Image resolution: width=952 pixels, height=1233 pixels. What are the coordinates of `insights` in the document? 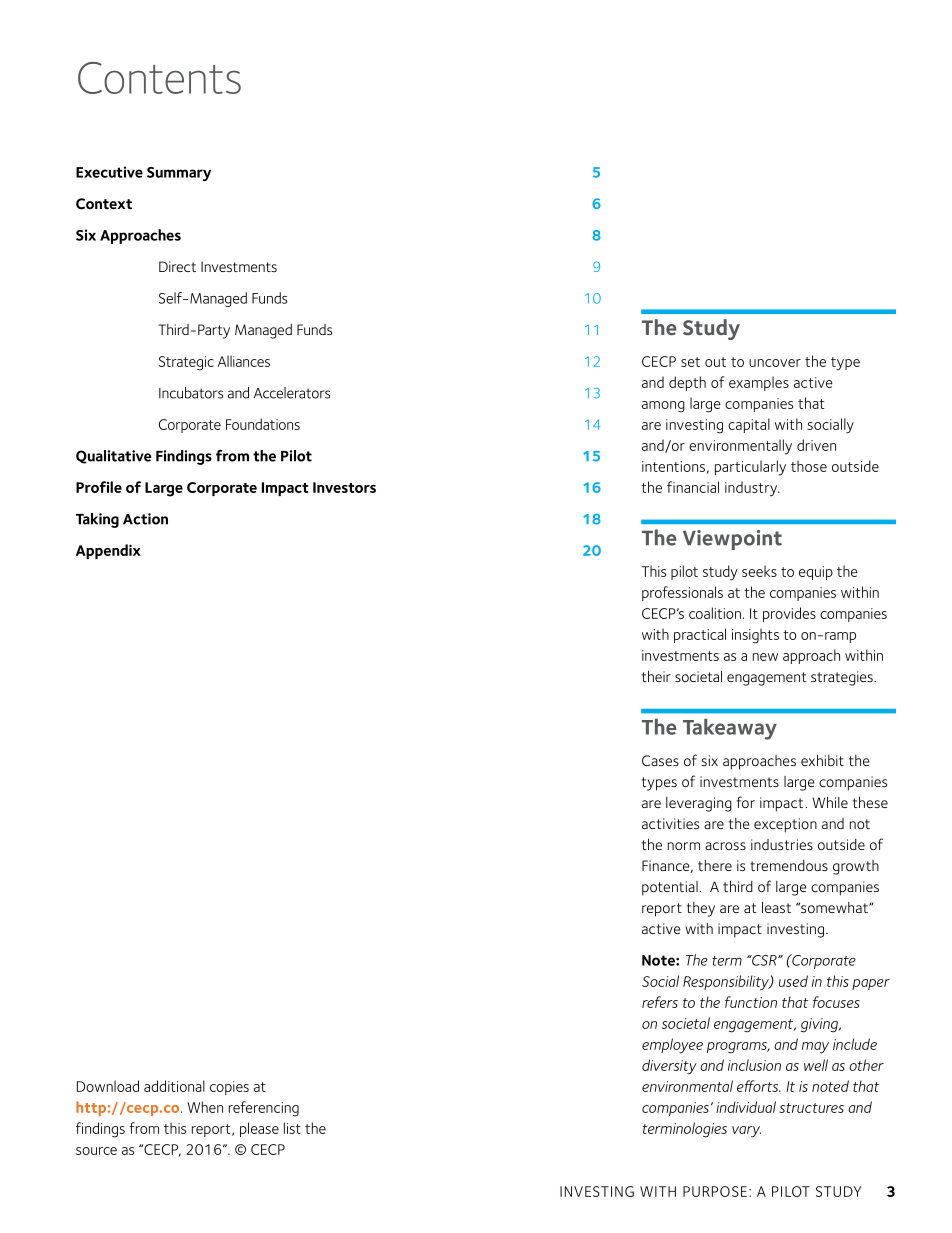 It's located at (755, 636).
